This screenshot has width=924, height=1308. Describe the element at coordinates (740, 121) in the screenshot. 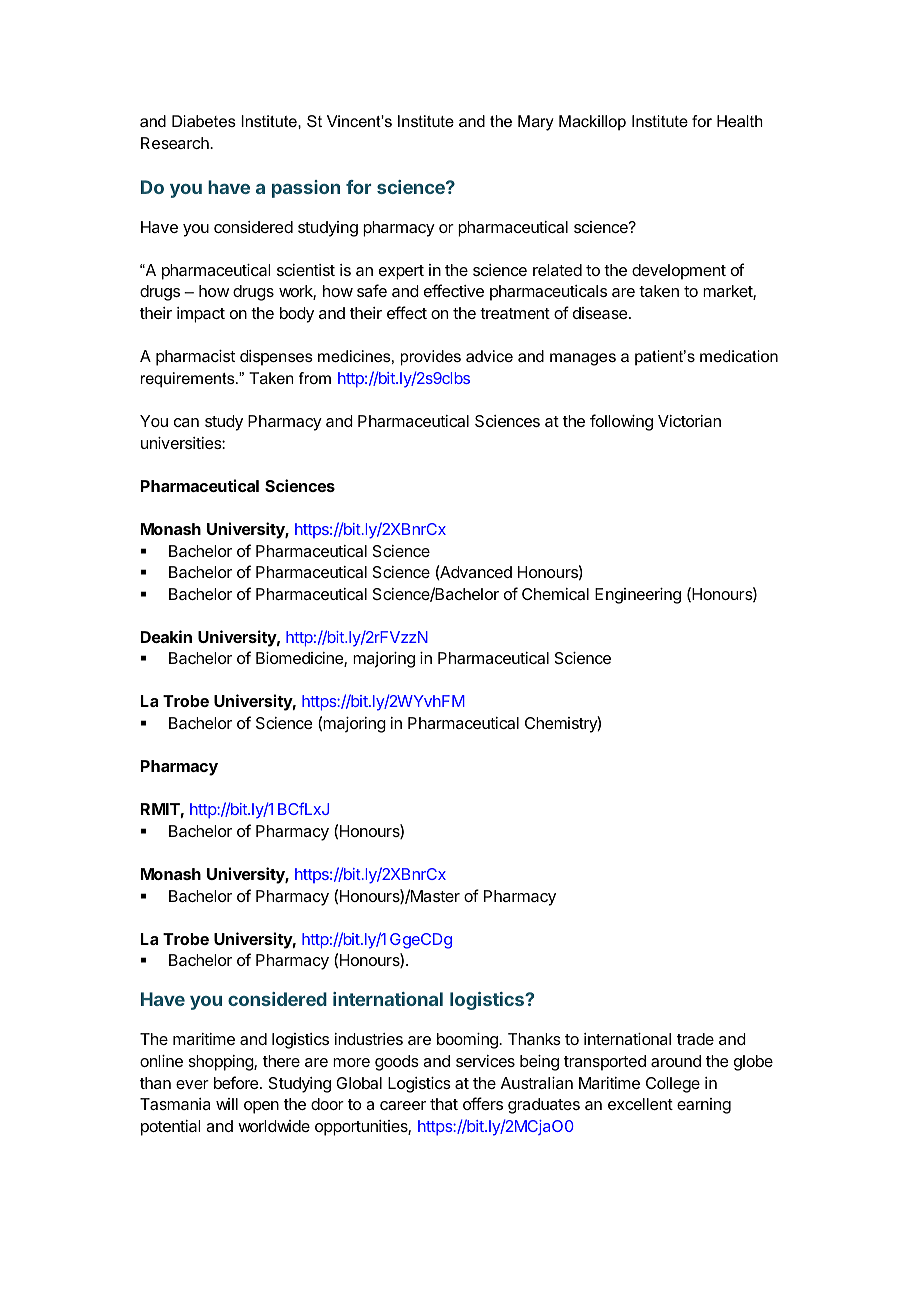

I see `Health` at that location.
